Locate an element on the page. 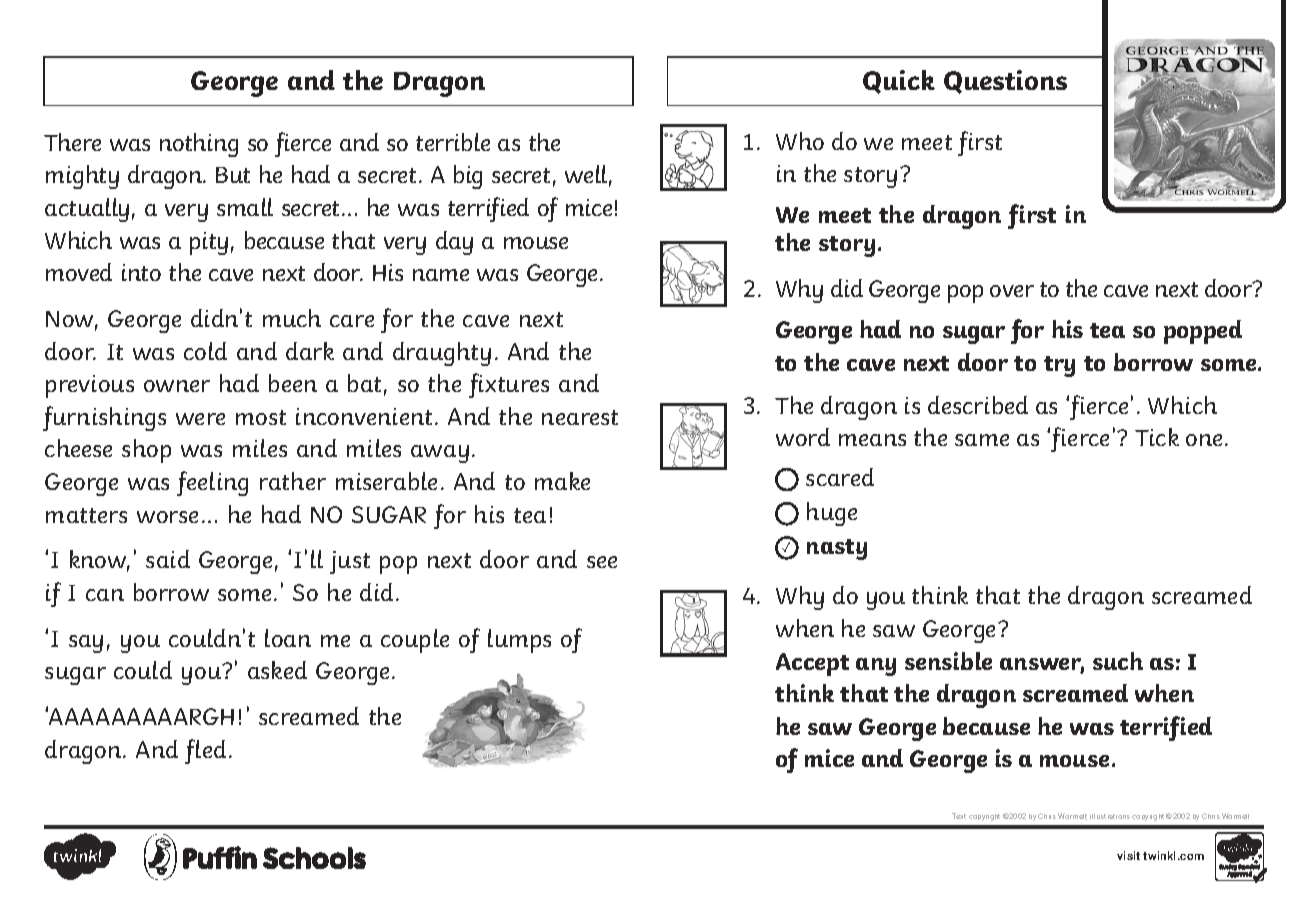 The image size is (1308, 924). into is located at coordinates (141, 272).
